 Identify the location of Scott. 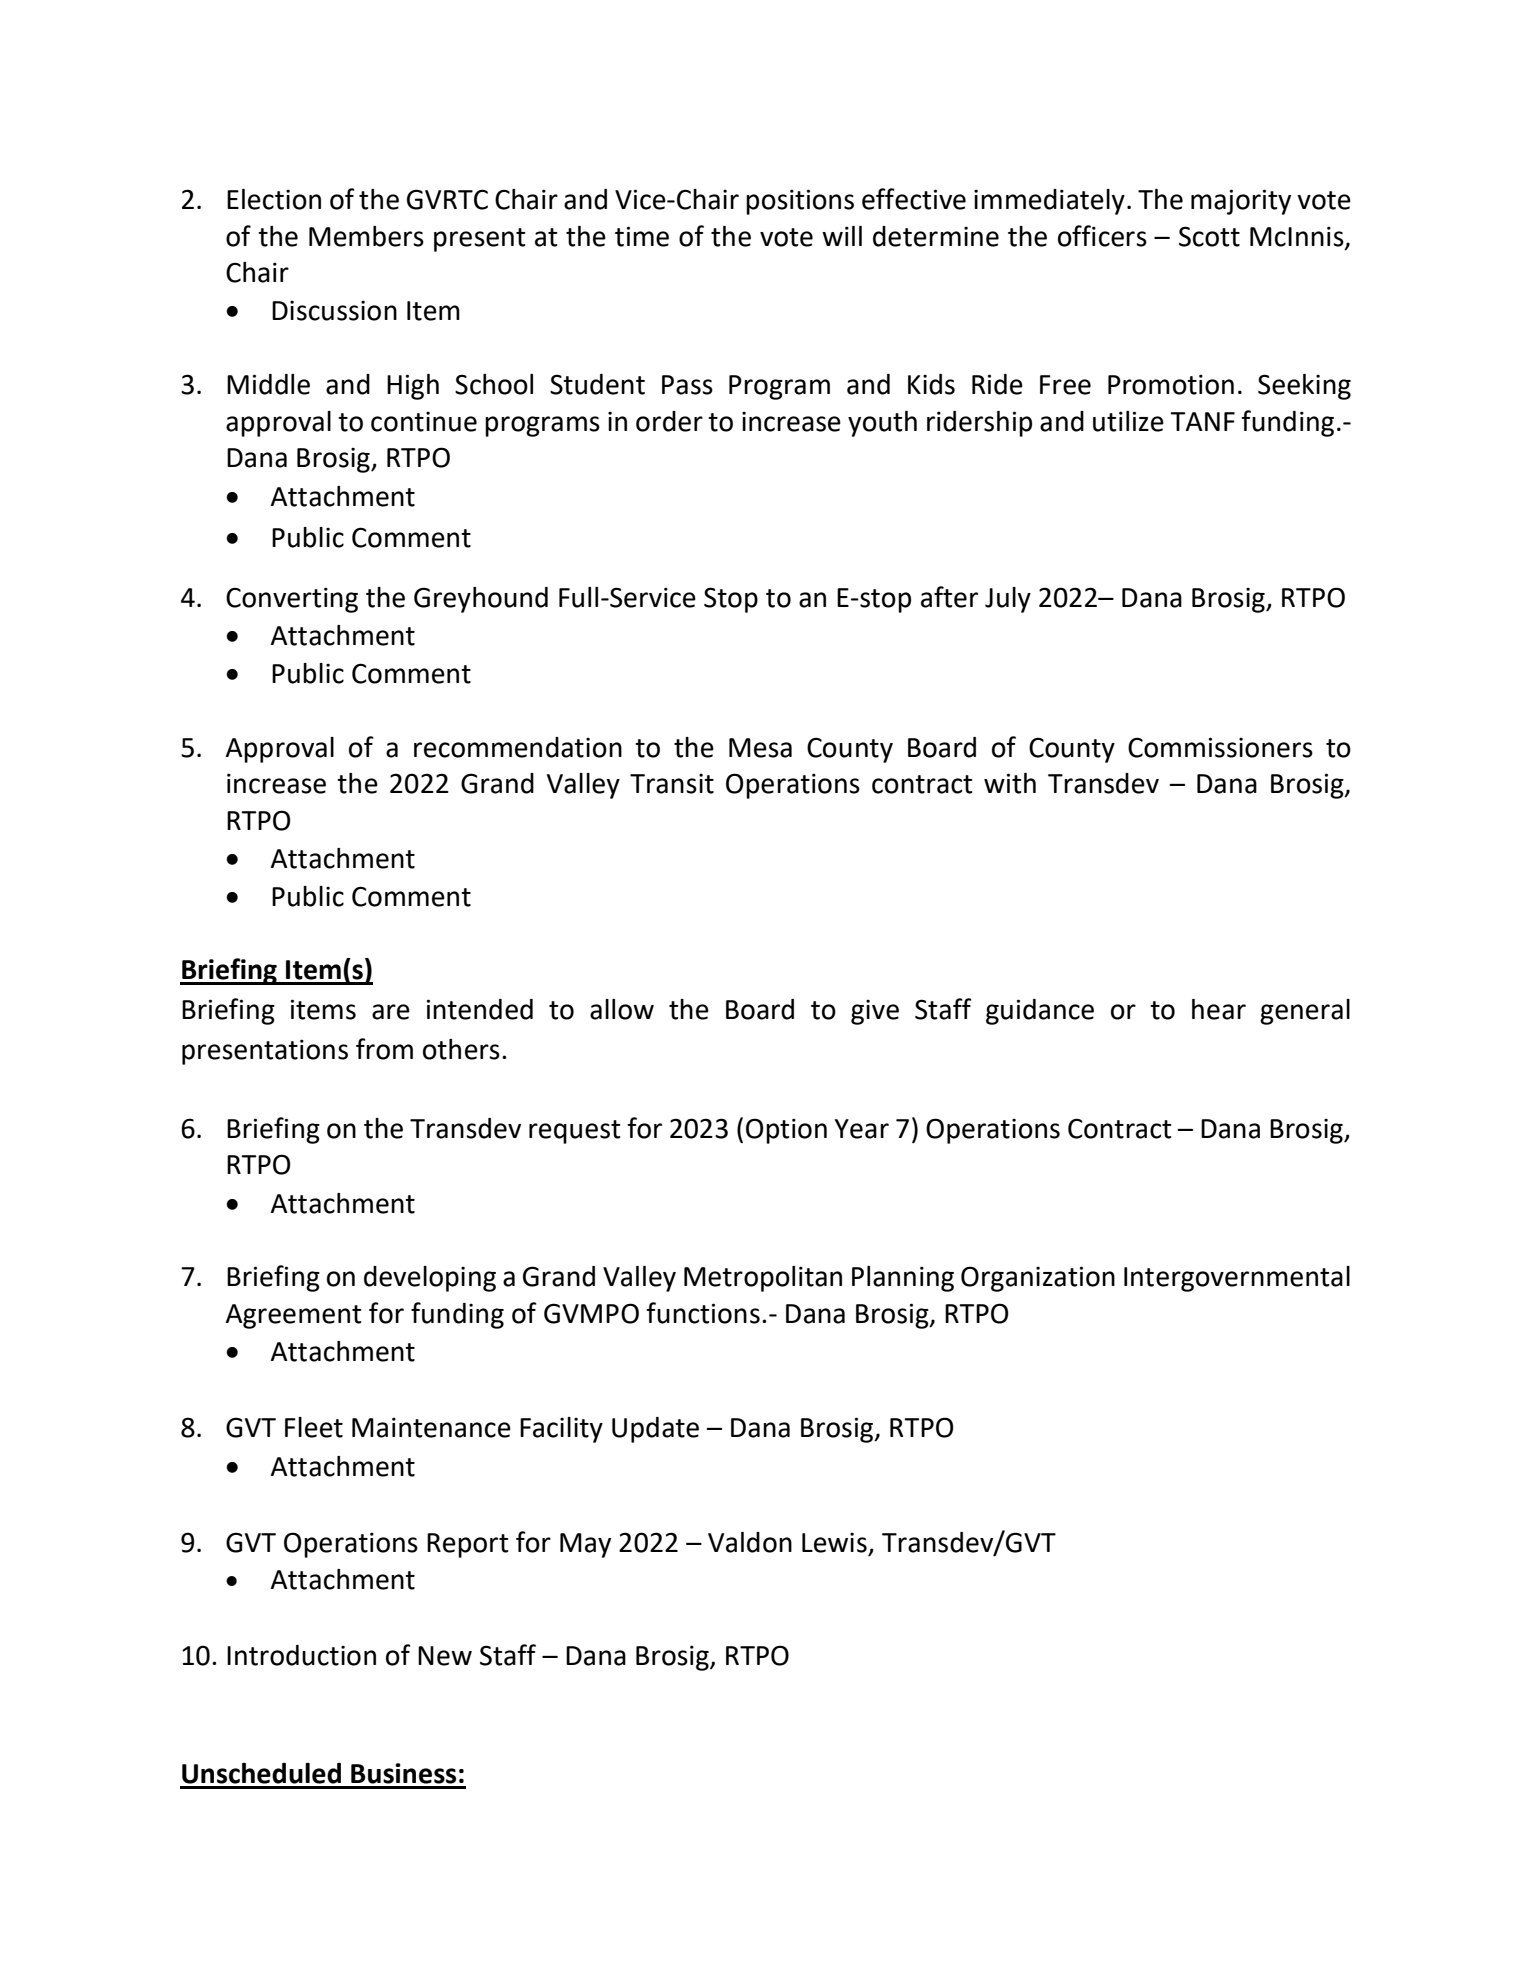
(1209, 236).
